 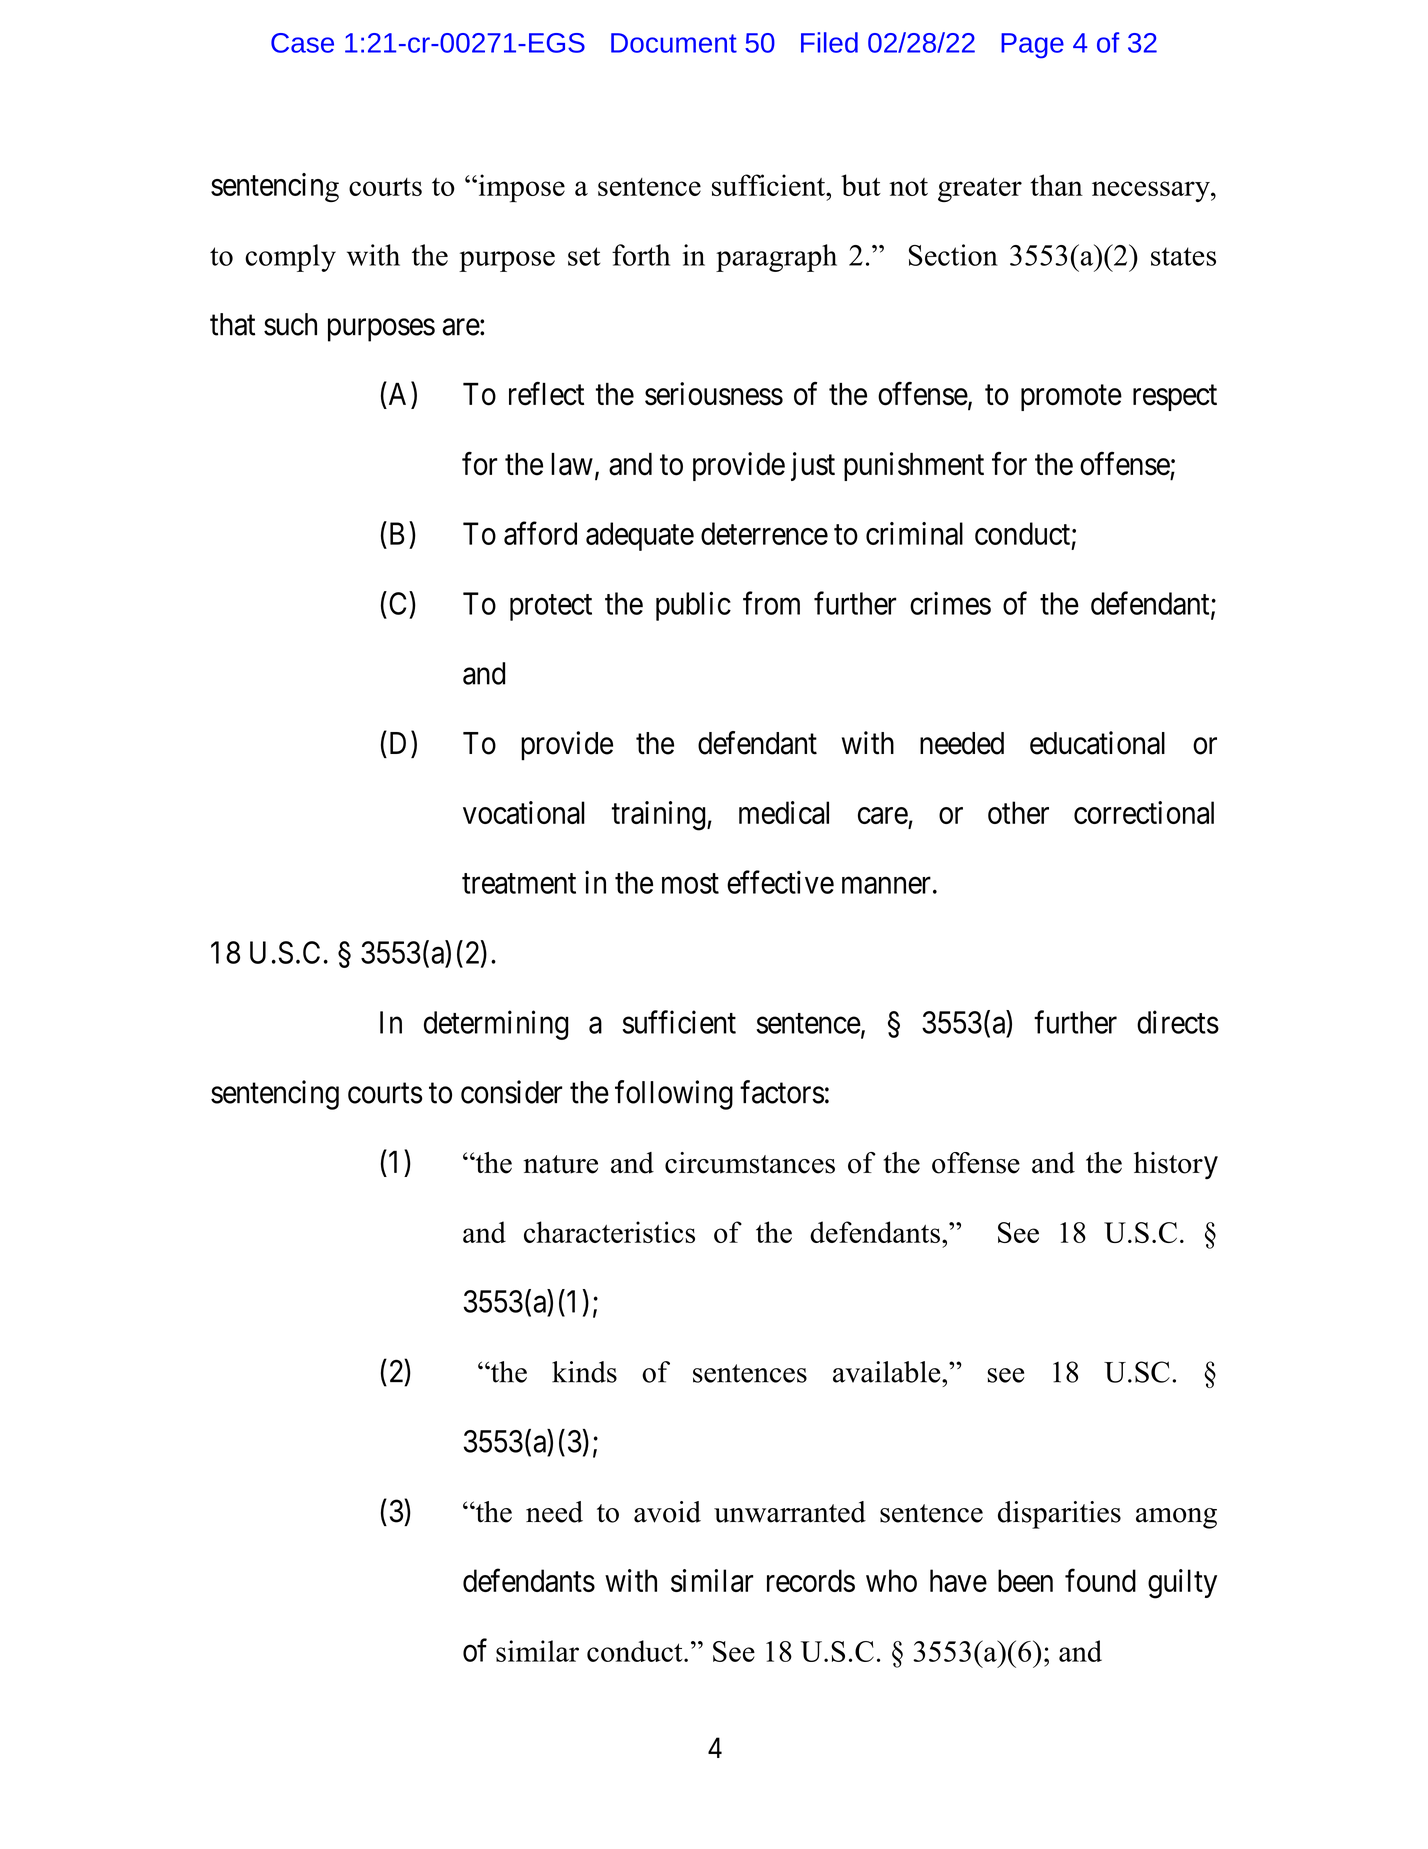 What do you see at coordinates (1032, 46) in the document?
I see `Page` at bounding box center [1032, 46].
